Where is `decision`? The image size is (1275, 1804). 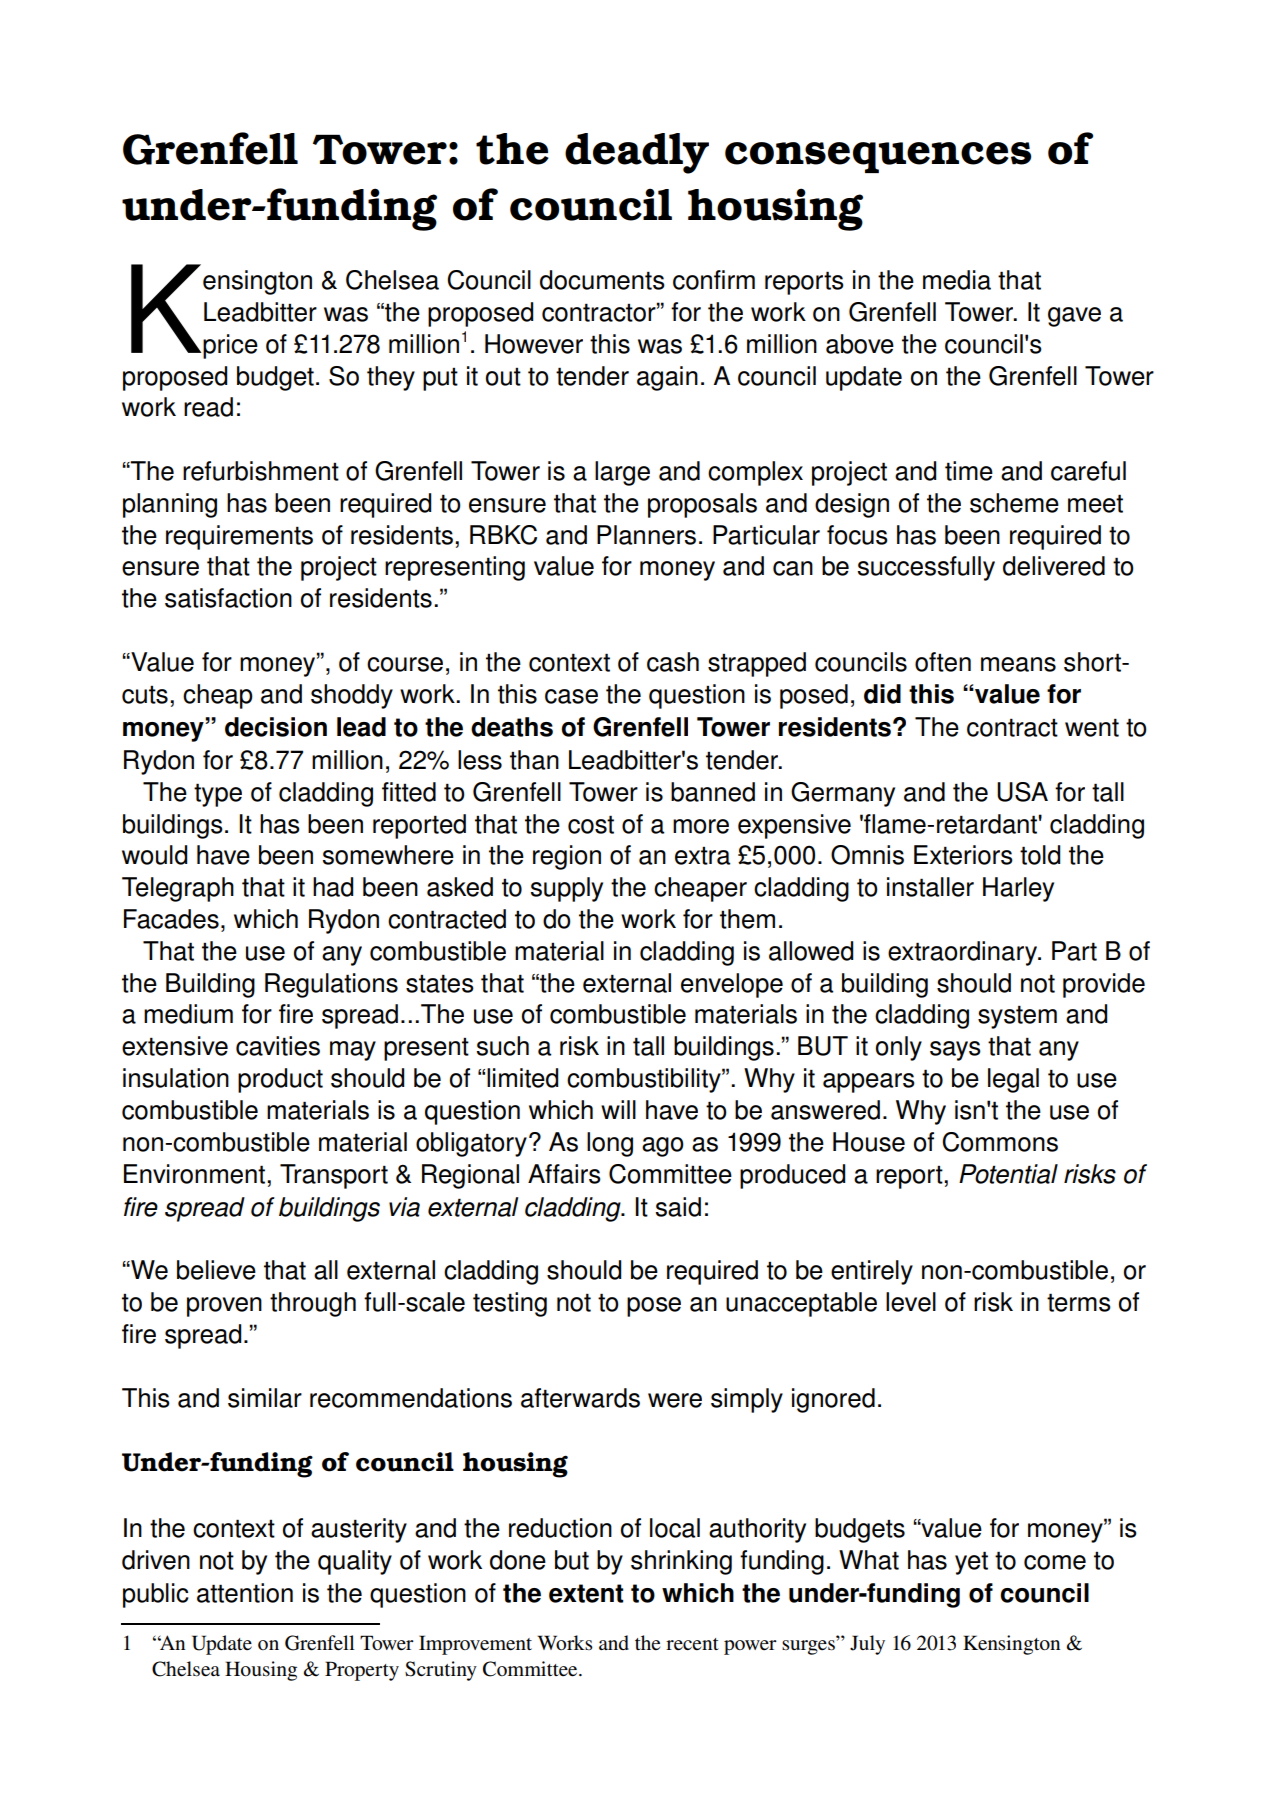 decision is located at coordinates (276, 727).
